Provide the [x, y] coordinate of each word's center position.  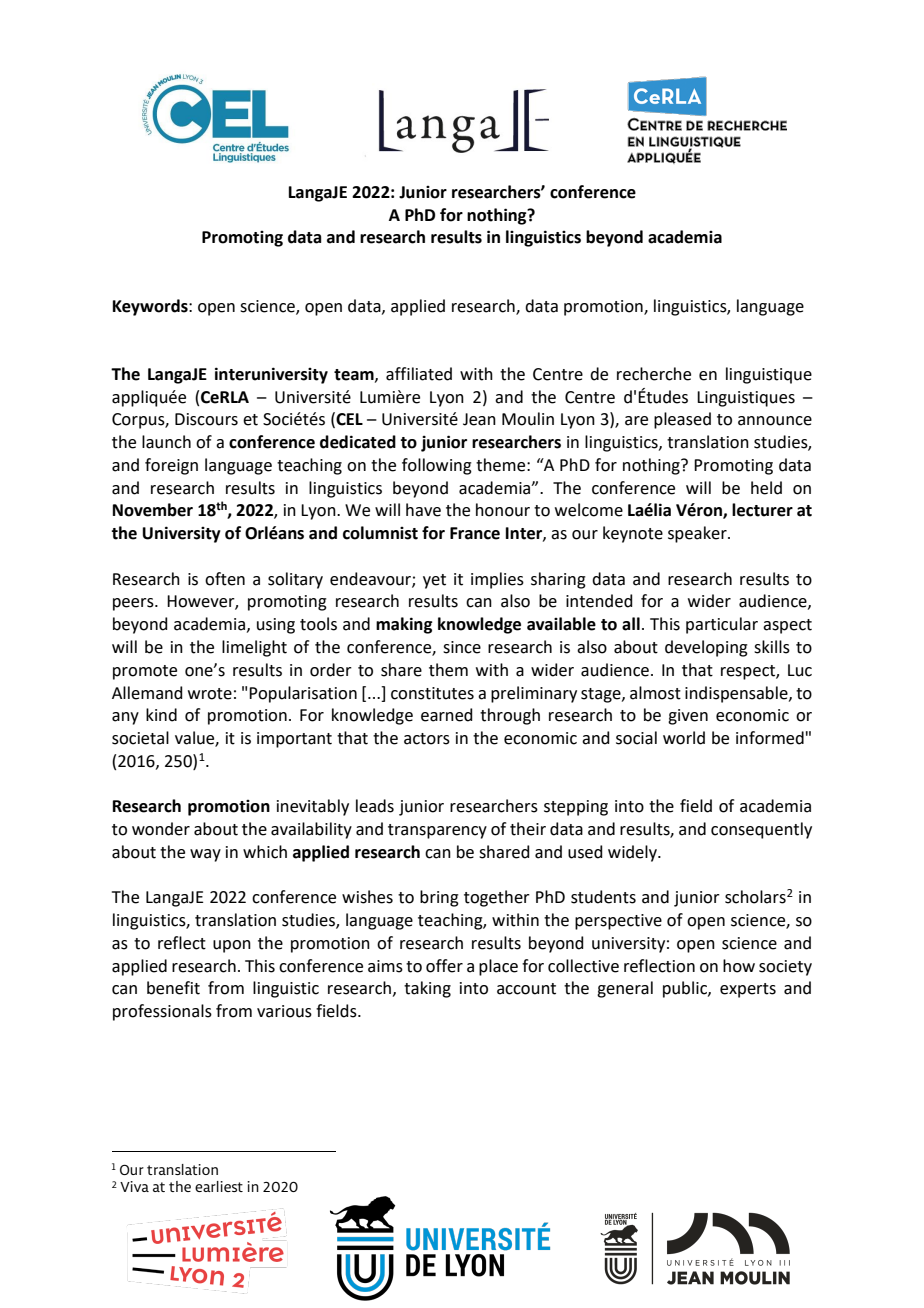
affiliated [419, 374]
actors [427, 739]
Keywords [151, 307]
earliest [219, 1186]
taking [427, 989]
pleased [682, 420]
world [684, 738]
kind [161, 715]
